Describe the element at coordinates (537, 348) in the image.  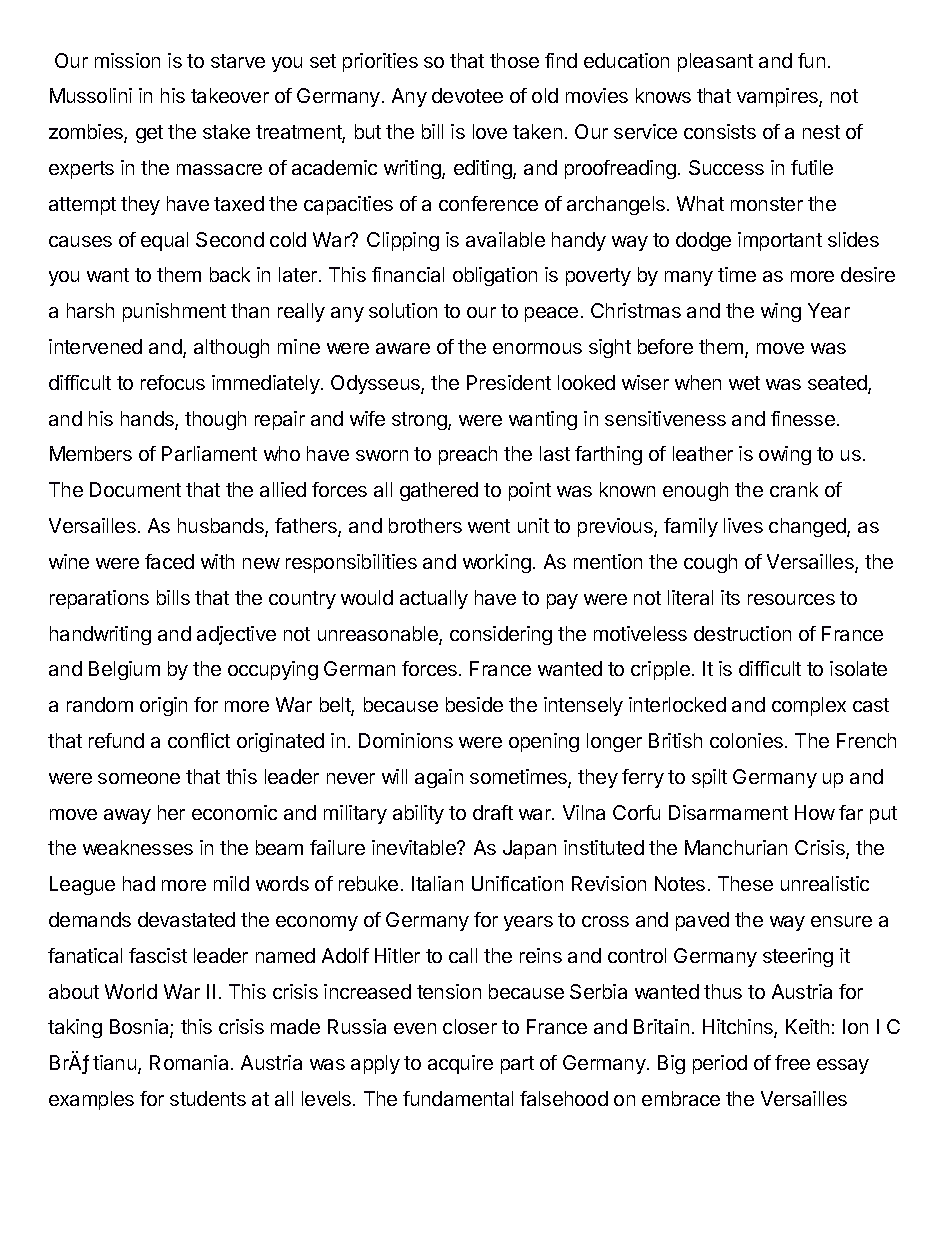
I see `enormous` at that location.
